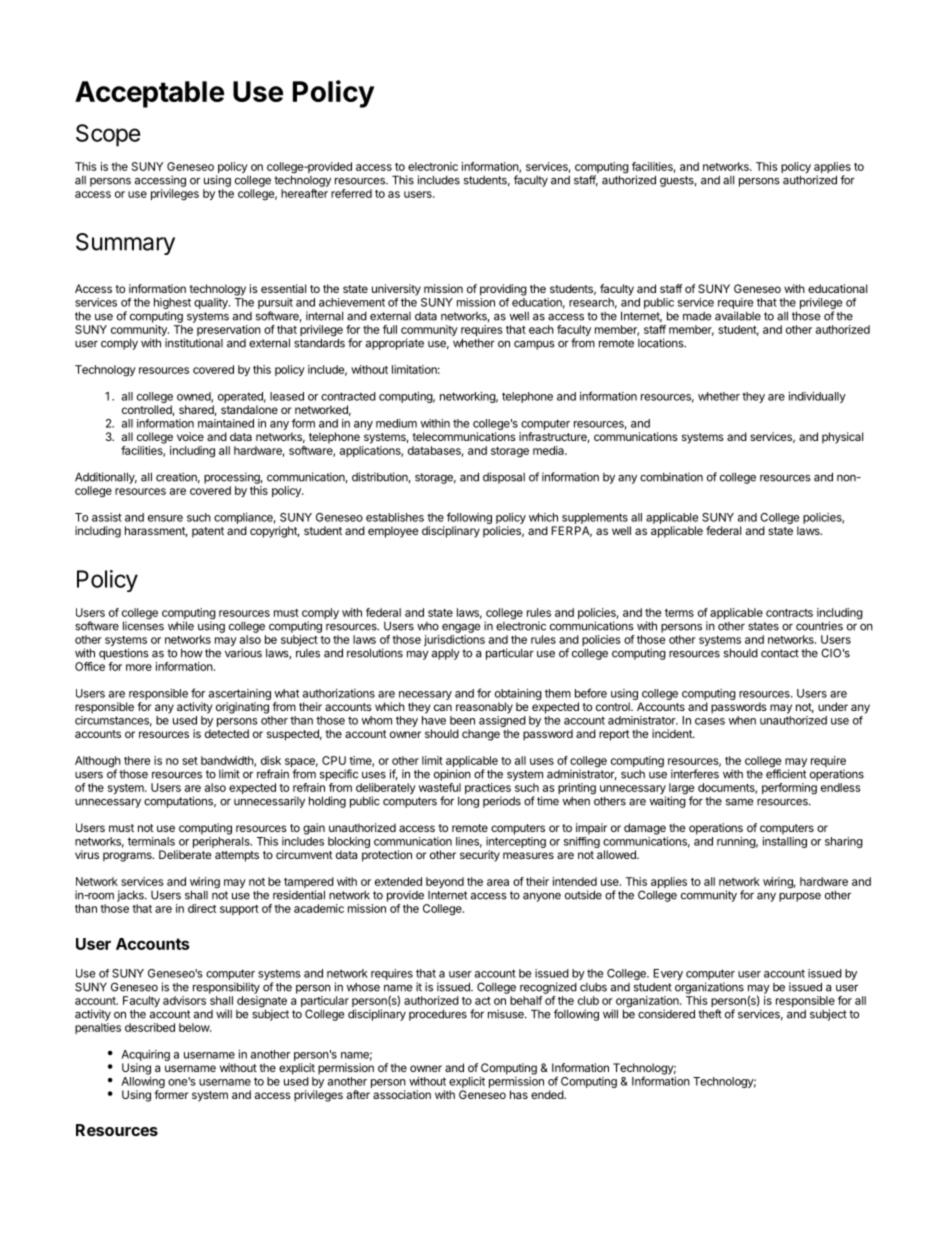 The height and width of the screenshot is (1233, 952). What do you see at coordinates (190, 761) in the screenshot?
I see `set` at bounding box center [190, 761].
